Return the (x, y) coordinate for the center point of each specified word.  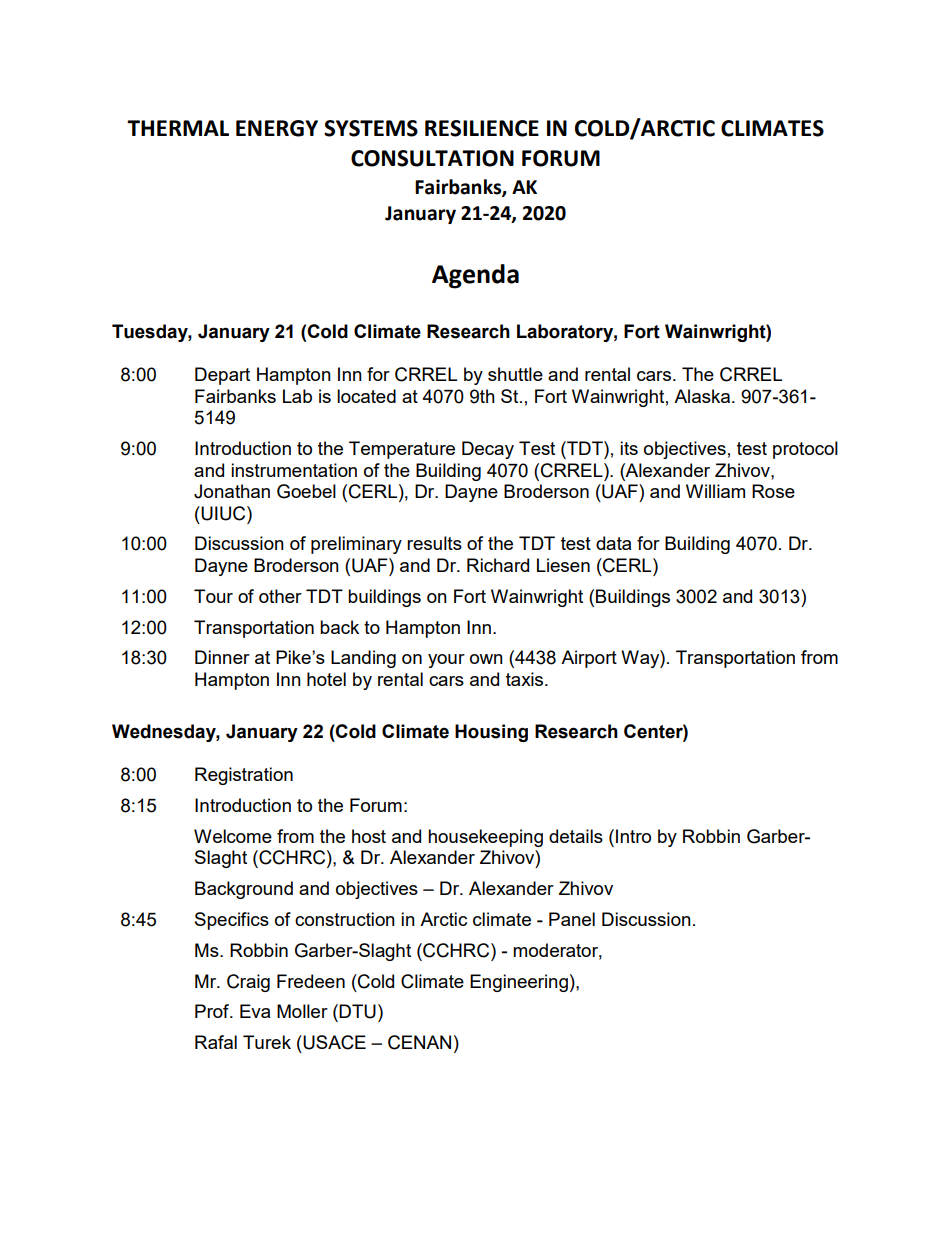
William (715, 491)
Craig (248, 983)
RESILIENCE (482, 128)
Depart (222, 376)
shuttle (515, 374)
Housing (491, 733)
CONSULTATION (432, 158)
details (576, 836)
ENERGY (277, 128)
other (280, 596)
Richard (498, 565)
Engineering (519, 983)
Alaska (703, 396)
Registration (244, 776)
